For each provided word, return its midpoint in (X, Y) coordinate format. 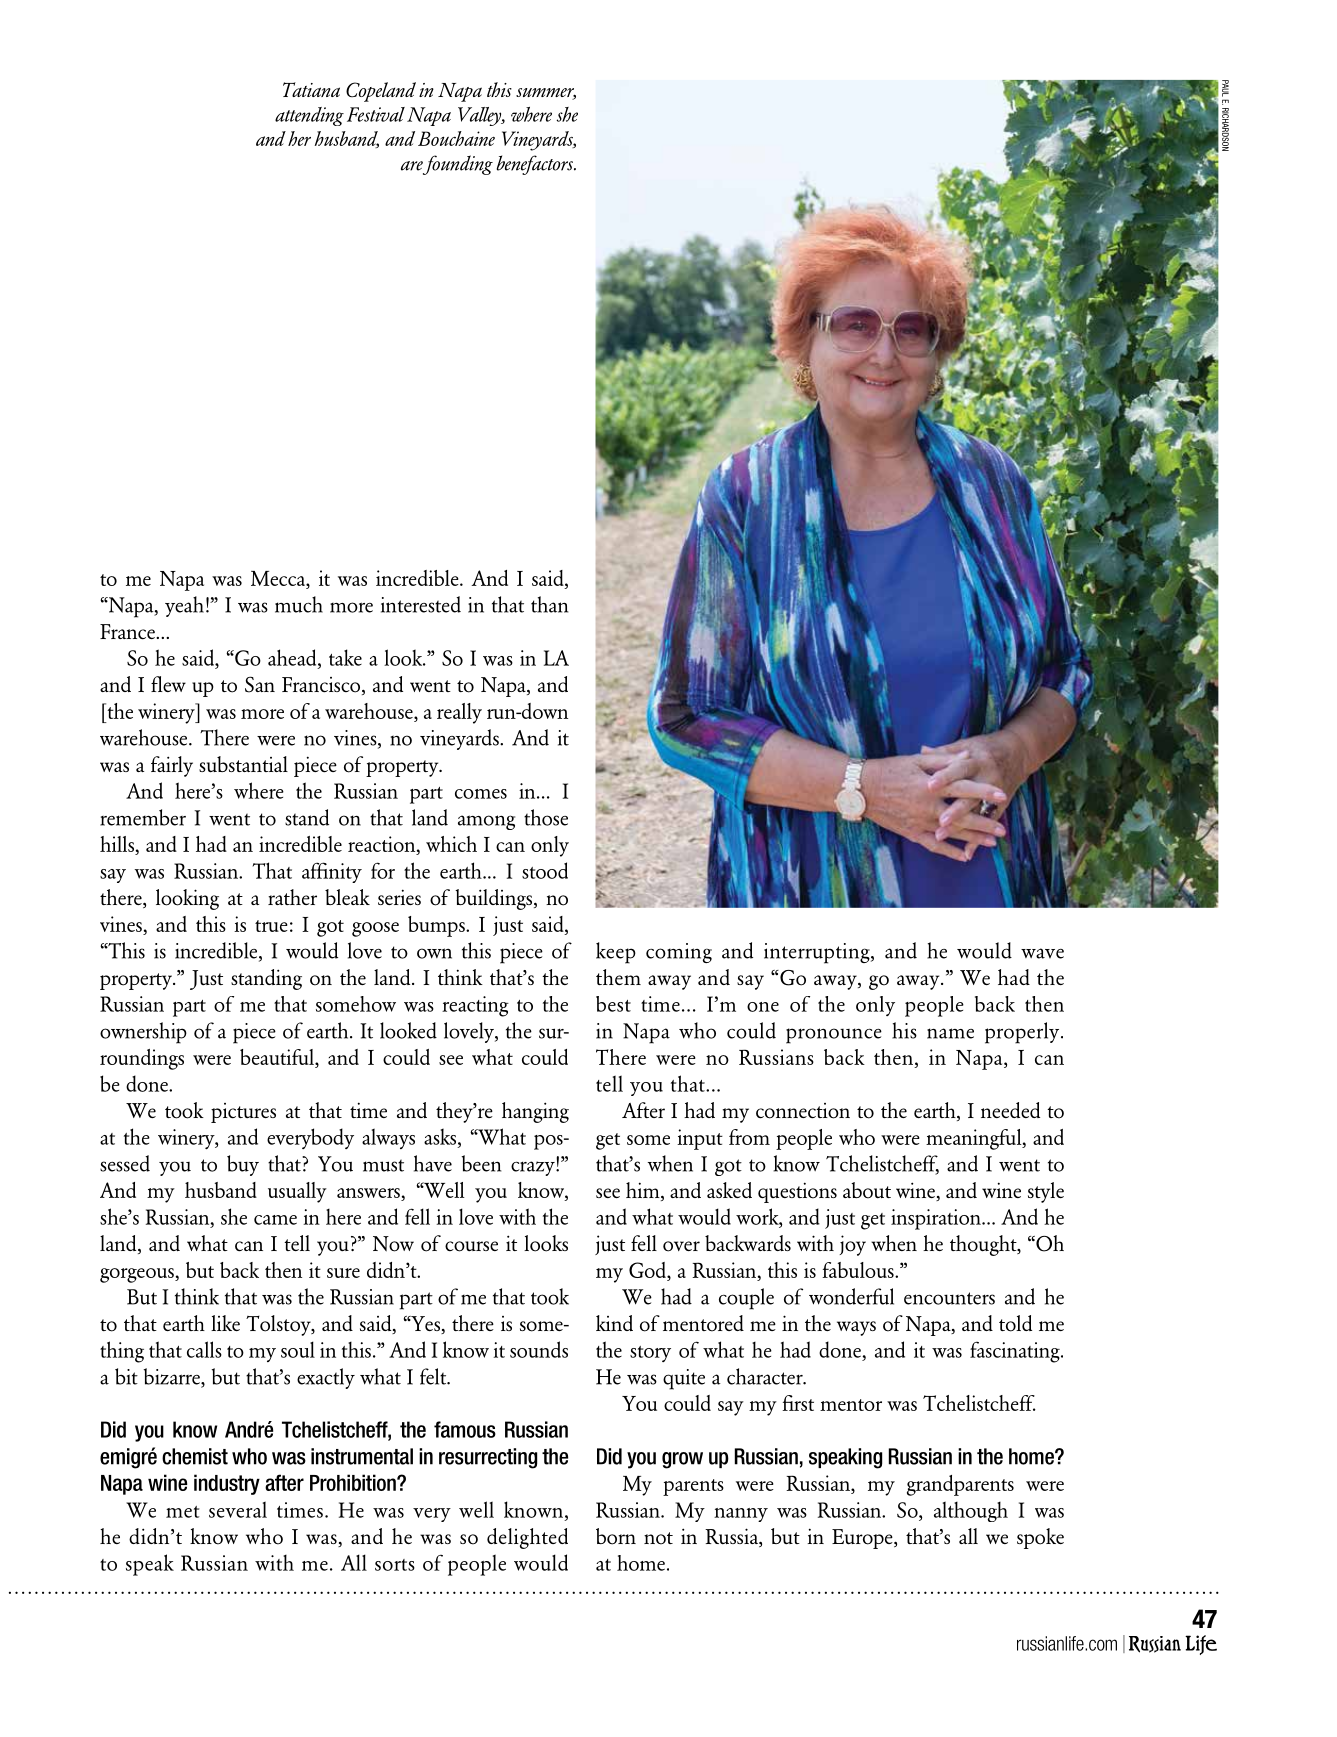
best (613, 1004)
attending (309, 116)
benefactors (536, 165)
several (238, 1509)
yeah (184, 606)
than (549, 604)
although (971, 1511)
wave (1042, 953)
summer (546, 94)
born (616, 1536)
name (950, 1033)
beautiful (278, 1057)
